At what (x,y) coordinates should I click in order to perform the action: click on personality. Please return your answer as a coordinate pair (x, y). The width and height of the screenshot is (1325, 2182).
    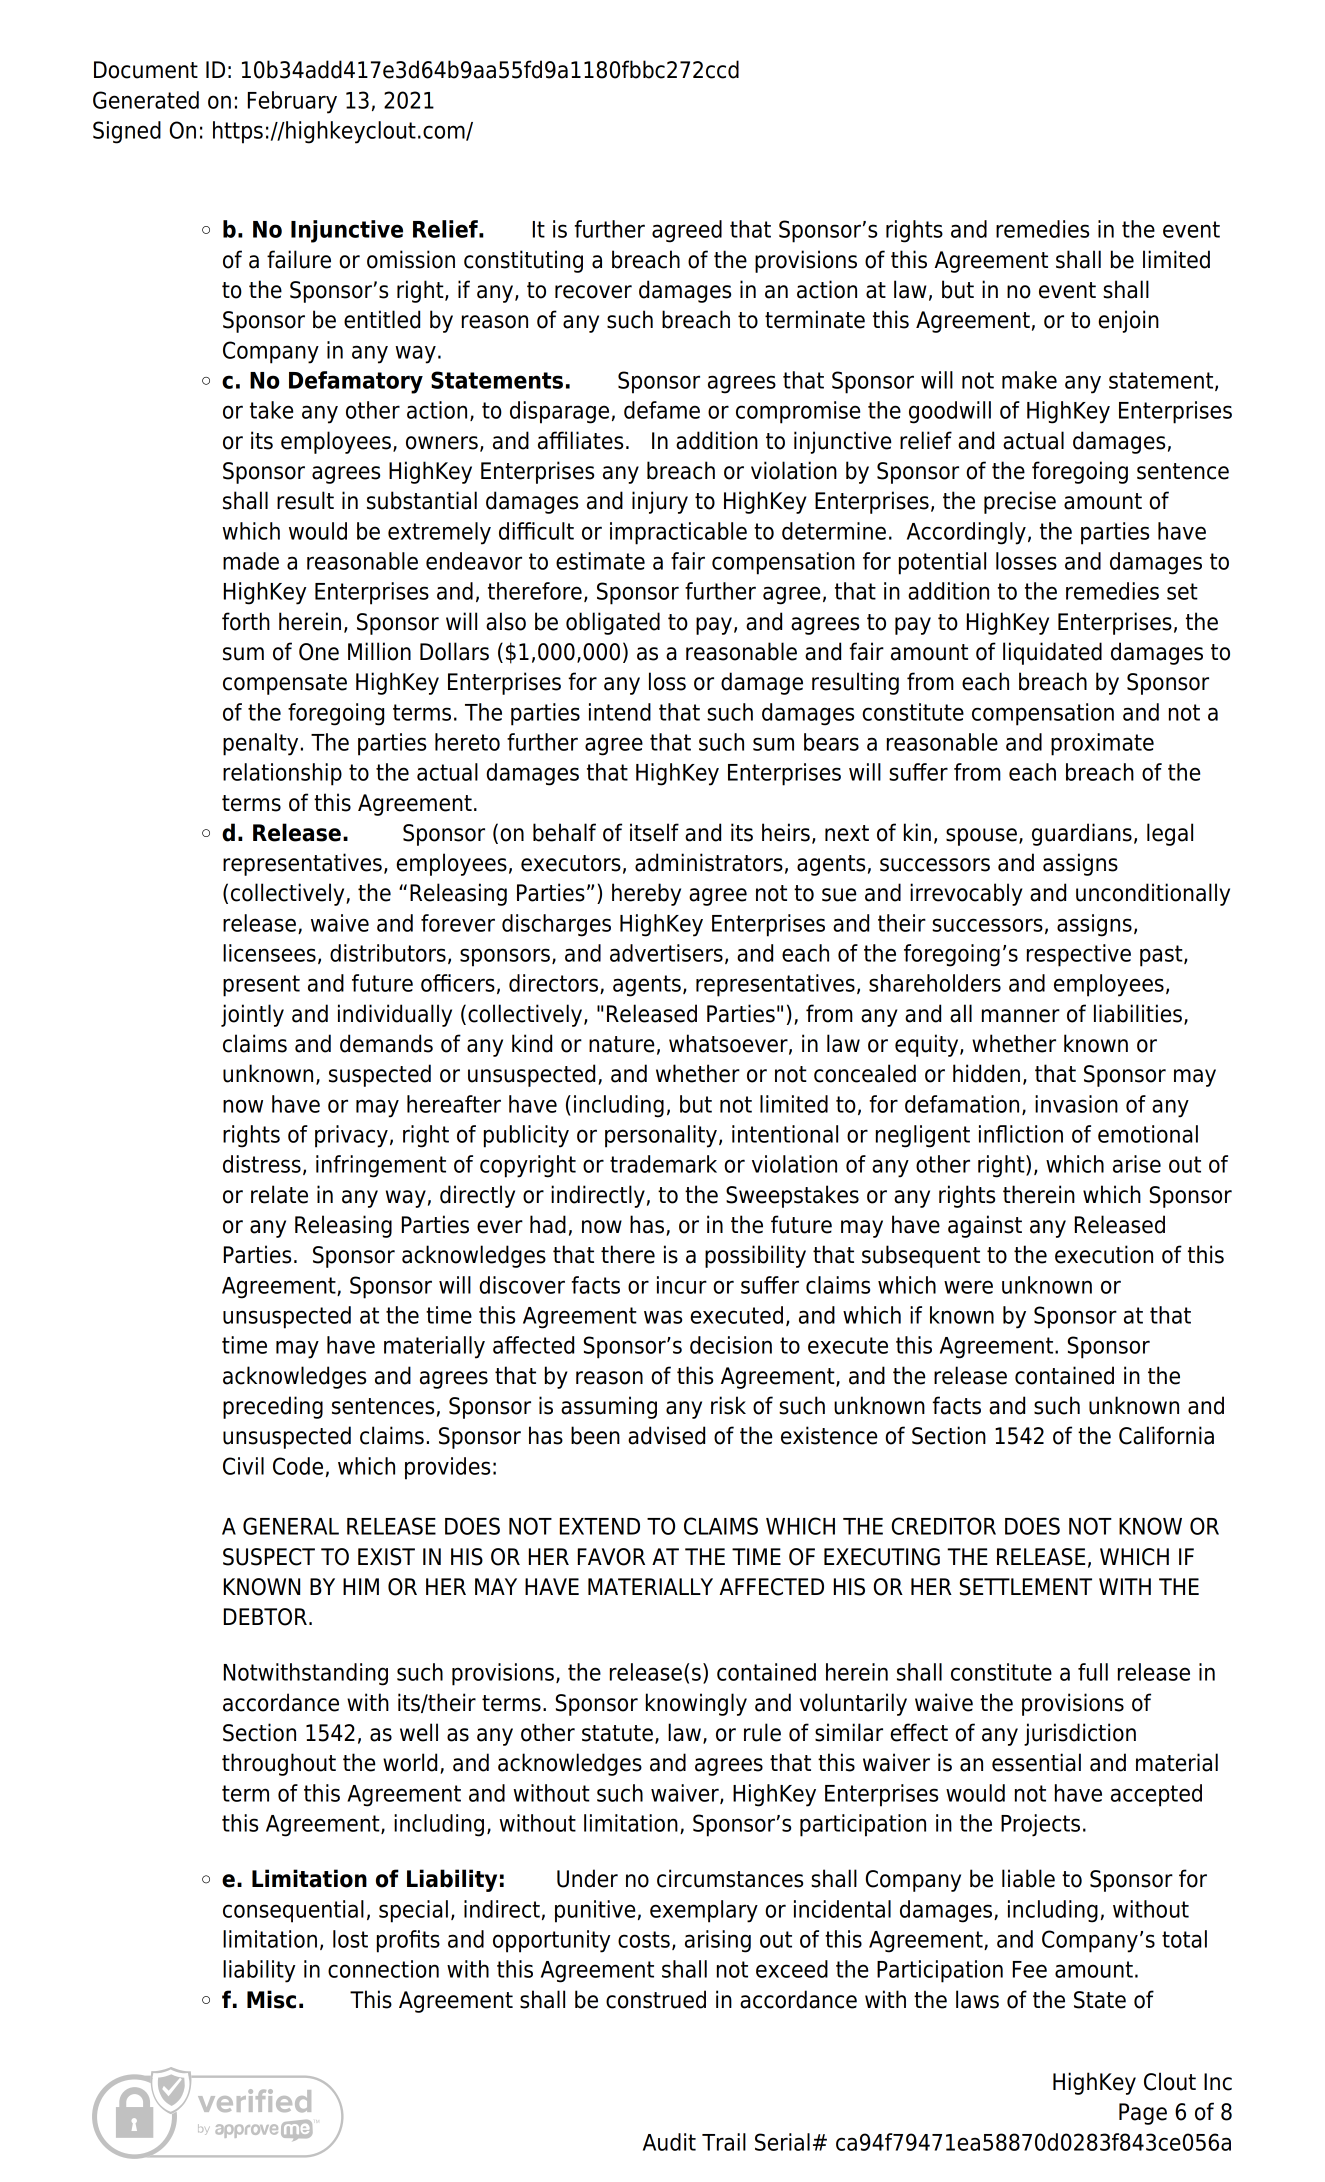
    Looking at the image, I should click on (661, 1136).
